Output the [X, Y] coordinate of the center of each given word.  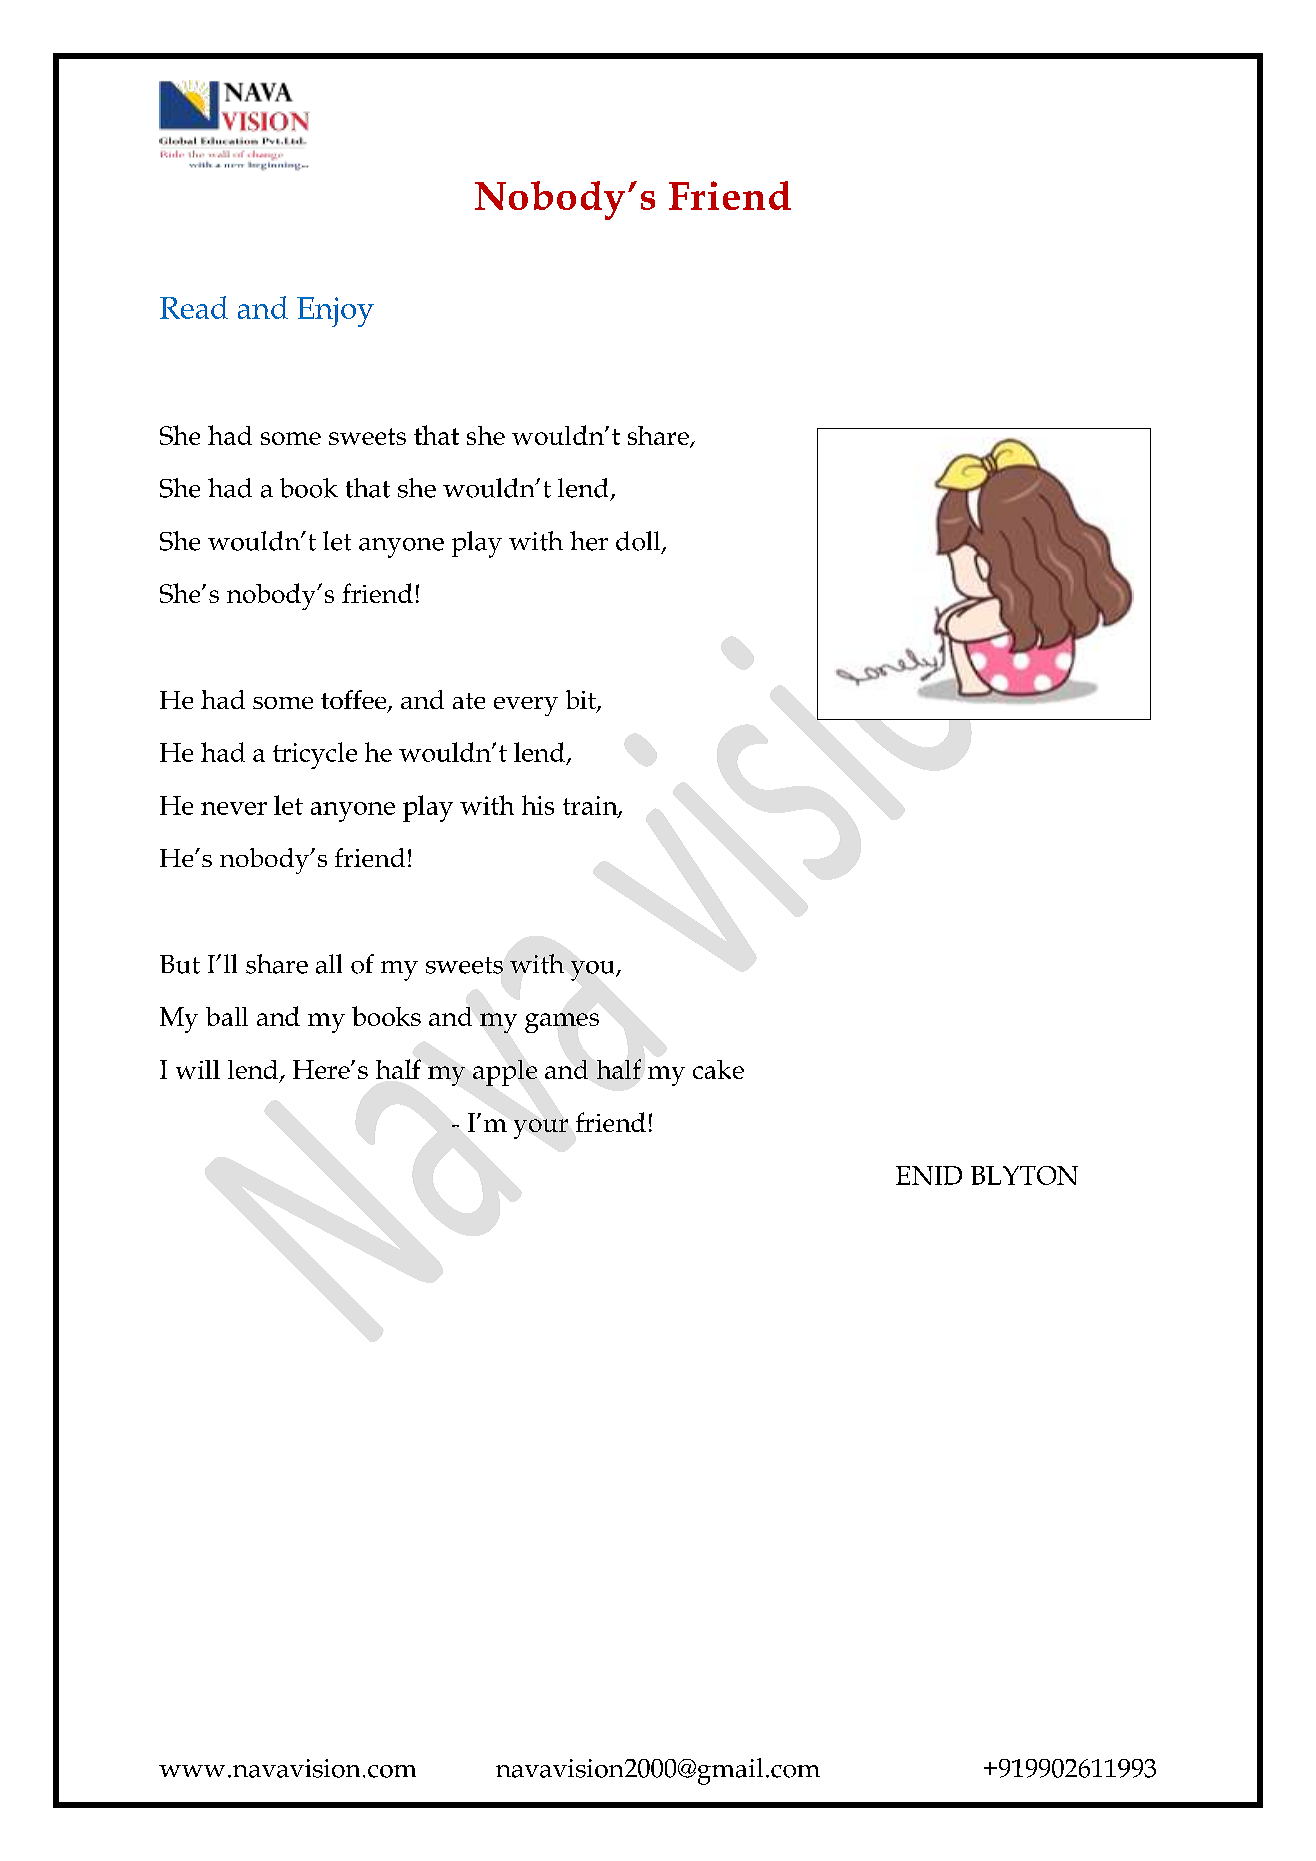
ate [469, 701]
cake [718, 1069]
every [526, 706]
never [234, 808]
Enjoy [335, 312]
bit [582, 701]
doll [639, 542]
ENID [929, 1175]
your [541, 1129]
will [198, 1069]
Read [194, 307]
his [538, 805]
